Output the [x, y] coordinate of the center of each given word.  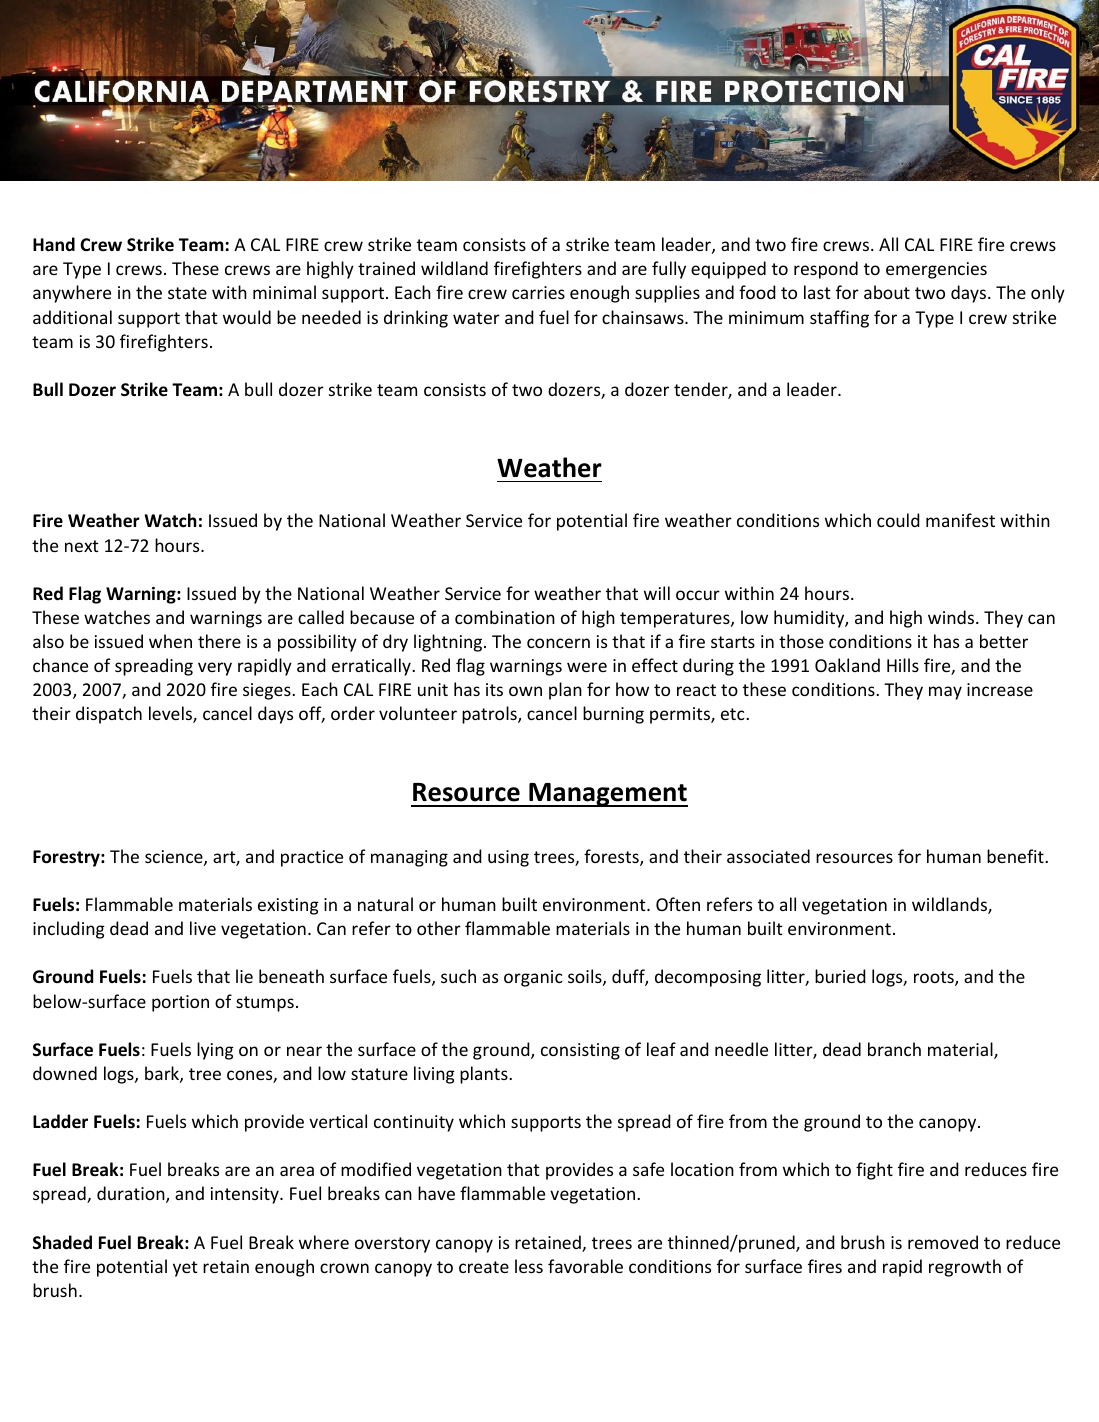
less [529, 1266]
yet [185, 1269]
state [187, 293]
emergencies [936, 270]
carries [538, 292]
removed [943, 1242]
